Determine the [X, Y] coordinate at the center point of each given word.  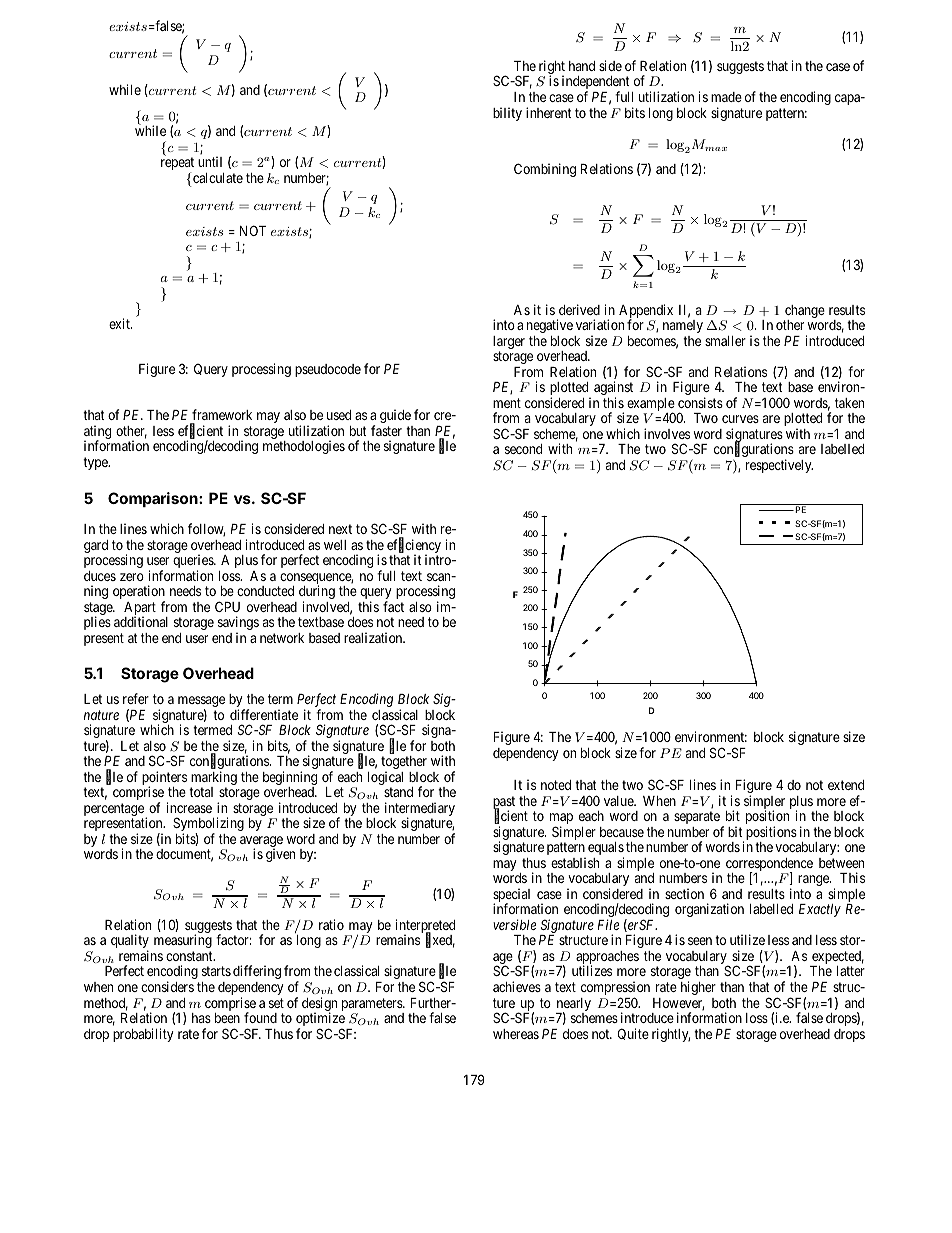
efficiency [414, 547]
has [201, 1018]
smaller [725, 341]
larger [509, 344]
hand [582, 66]
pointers [164, 779]
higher [698, 988]
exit [120, 323]
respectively [779, 466]
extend [846, 785]
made [726, 97]
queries [194, 562]
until [210, 161]
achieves [517, 986]
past [504, 804]
